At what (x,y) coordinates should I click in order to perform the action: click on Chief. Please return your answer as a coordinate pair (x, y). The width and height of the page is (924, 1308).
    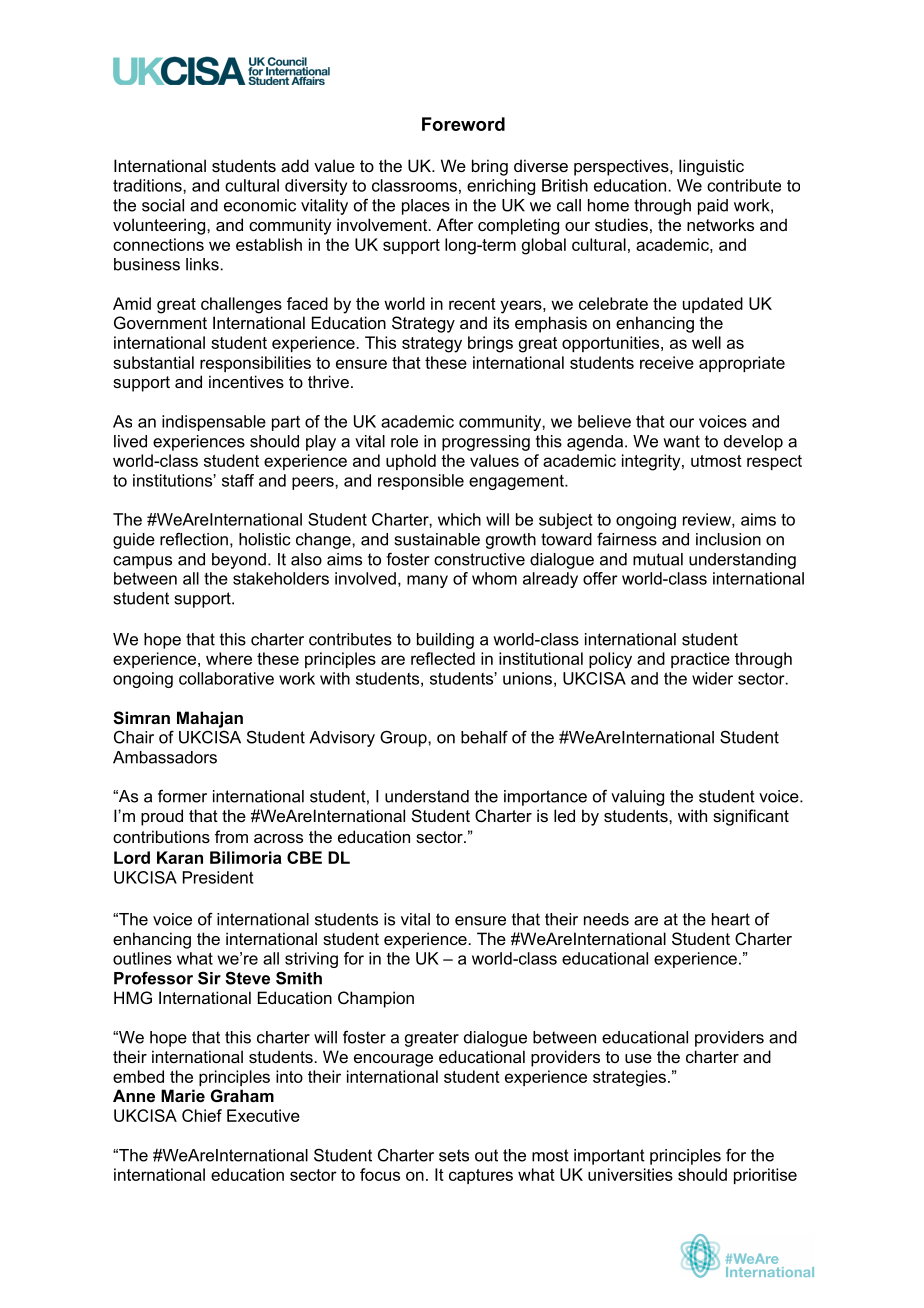
    Looking at the image, I should click on (202, 1115).
